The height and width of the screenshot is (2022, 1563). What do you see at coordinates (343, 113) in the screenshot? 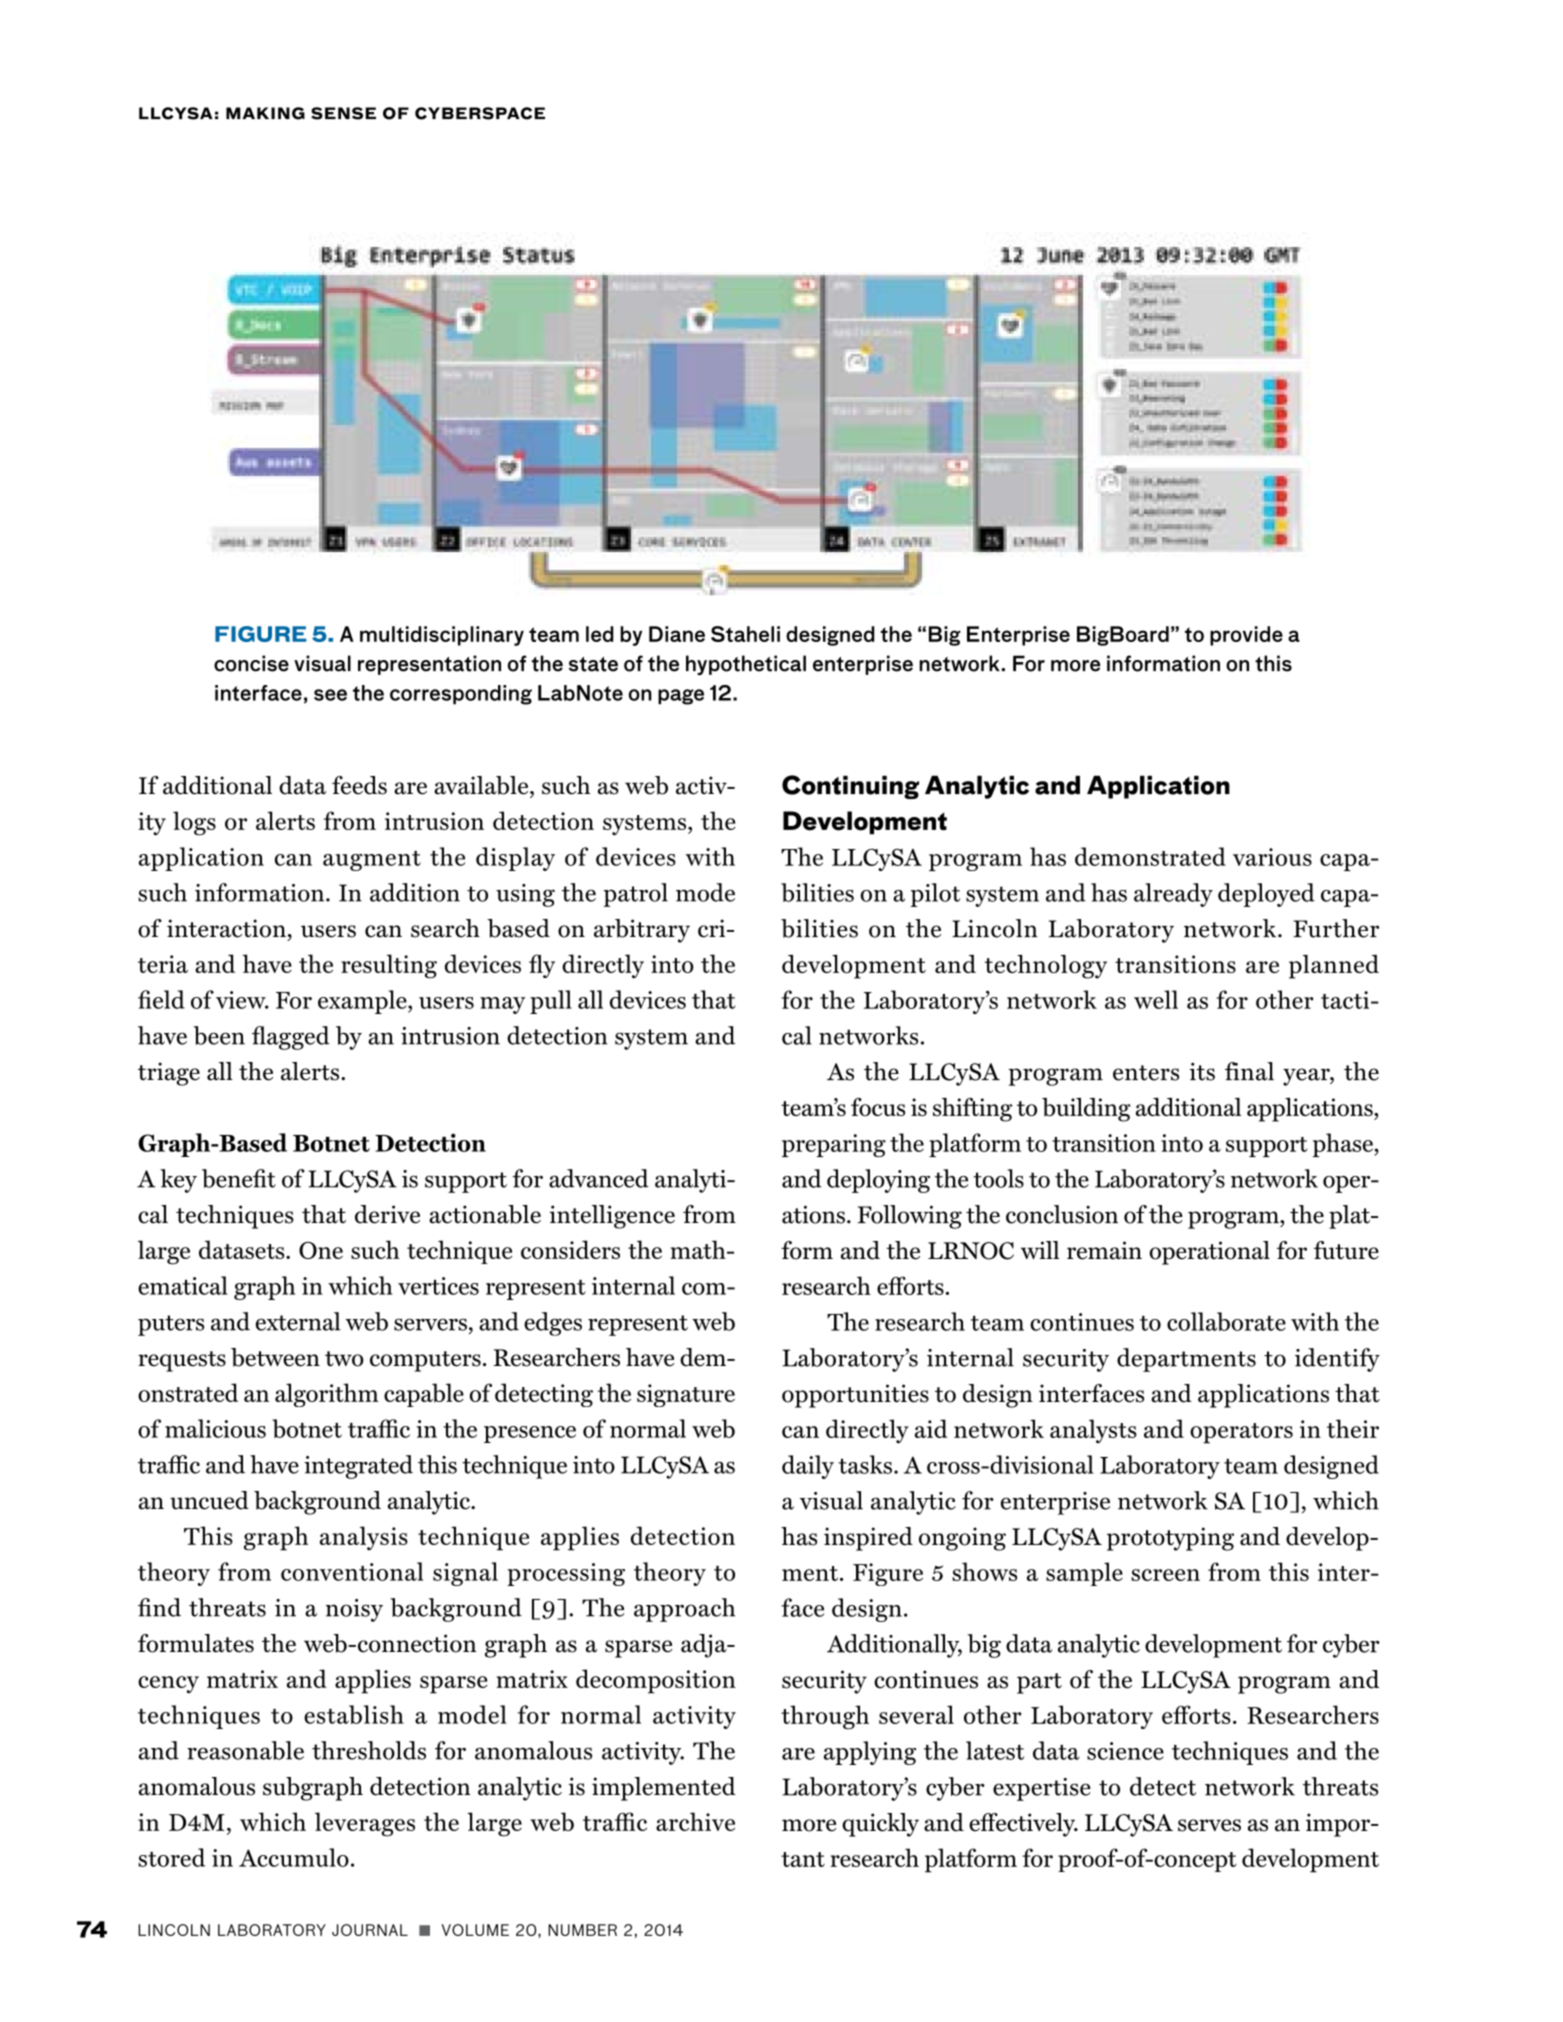
I see `SENSE` at bounding box center [343, 113].
